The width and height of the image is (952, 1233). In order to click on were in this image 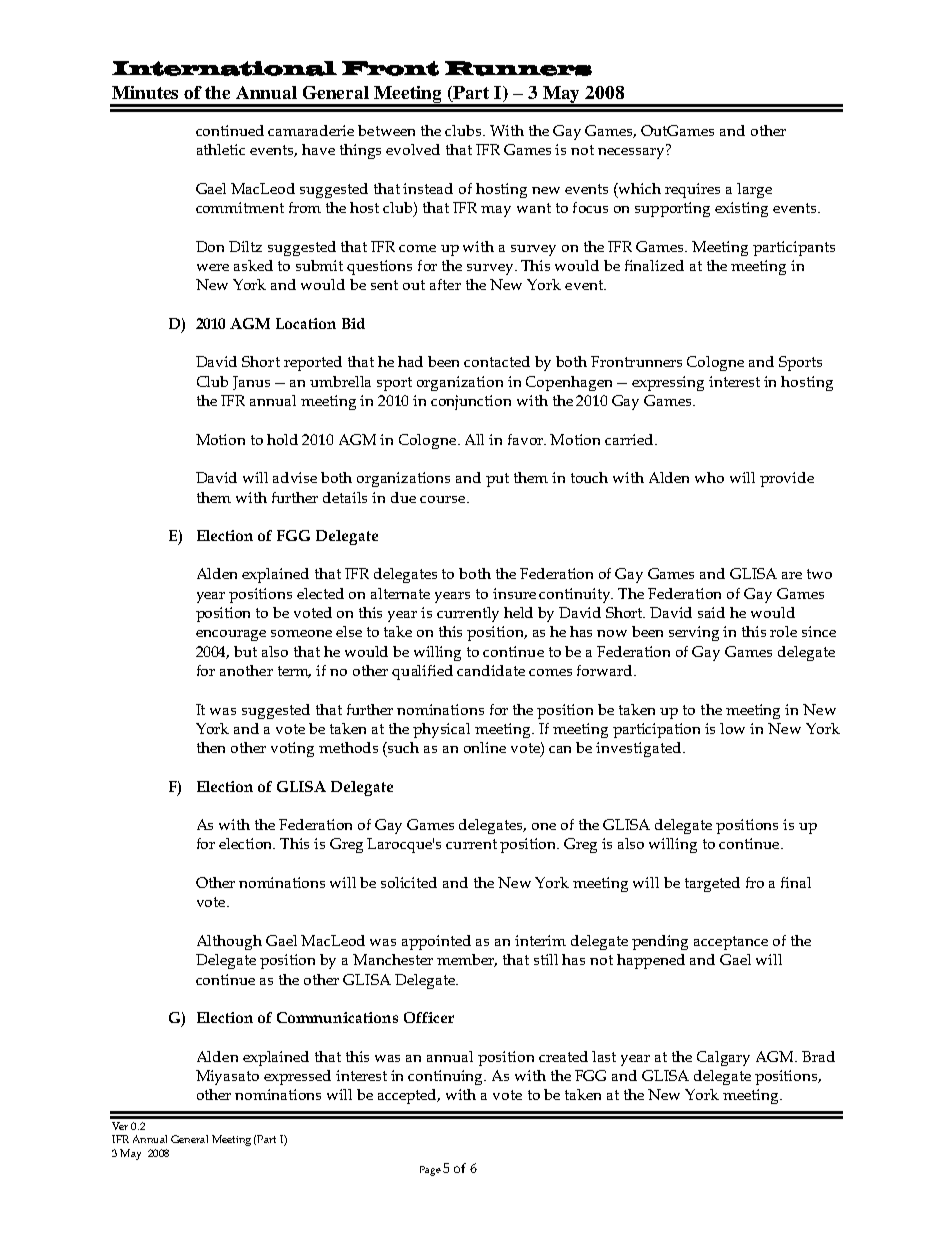, I will do `click(213, 267)`.
